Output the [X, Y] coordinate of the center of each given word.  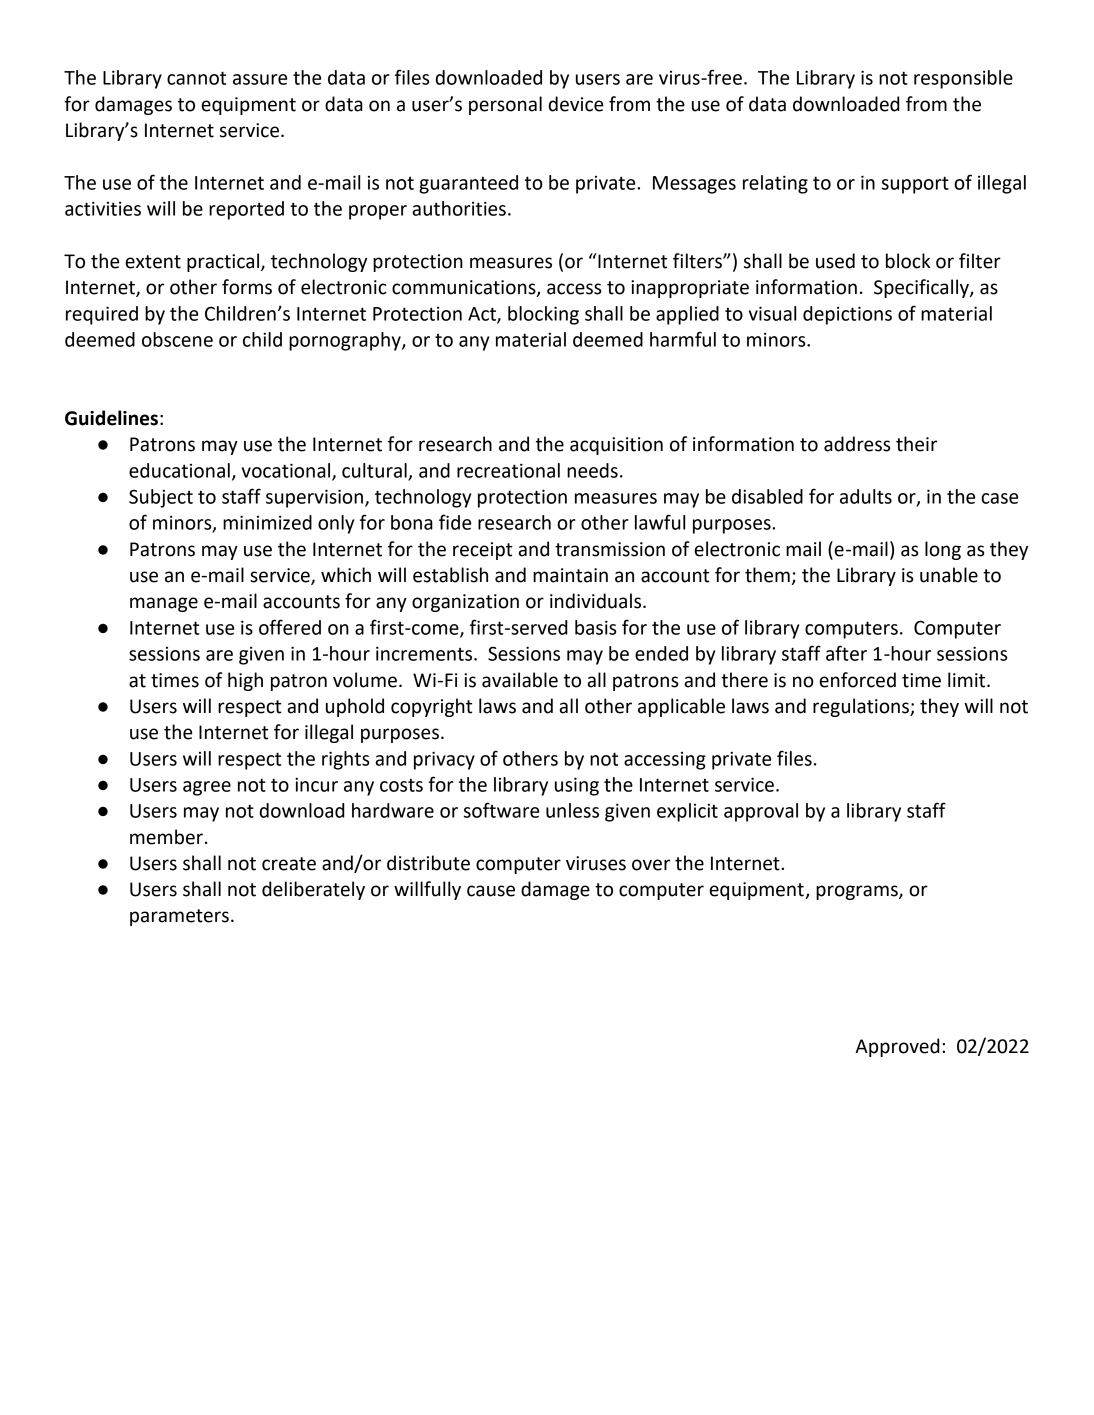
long [943, 550]
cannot [196, 78]
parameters [179, 917]
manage [164, 604]
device [576, 104]
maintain [570, 575]
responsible [963, 79]
